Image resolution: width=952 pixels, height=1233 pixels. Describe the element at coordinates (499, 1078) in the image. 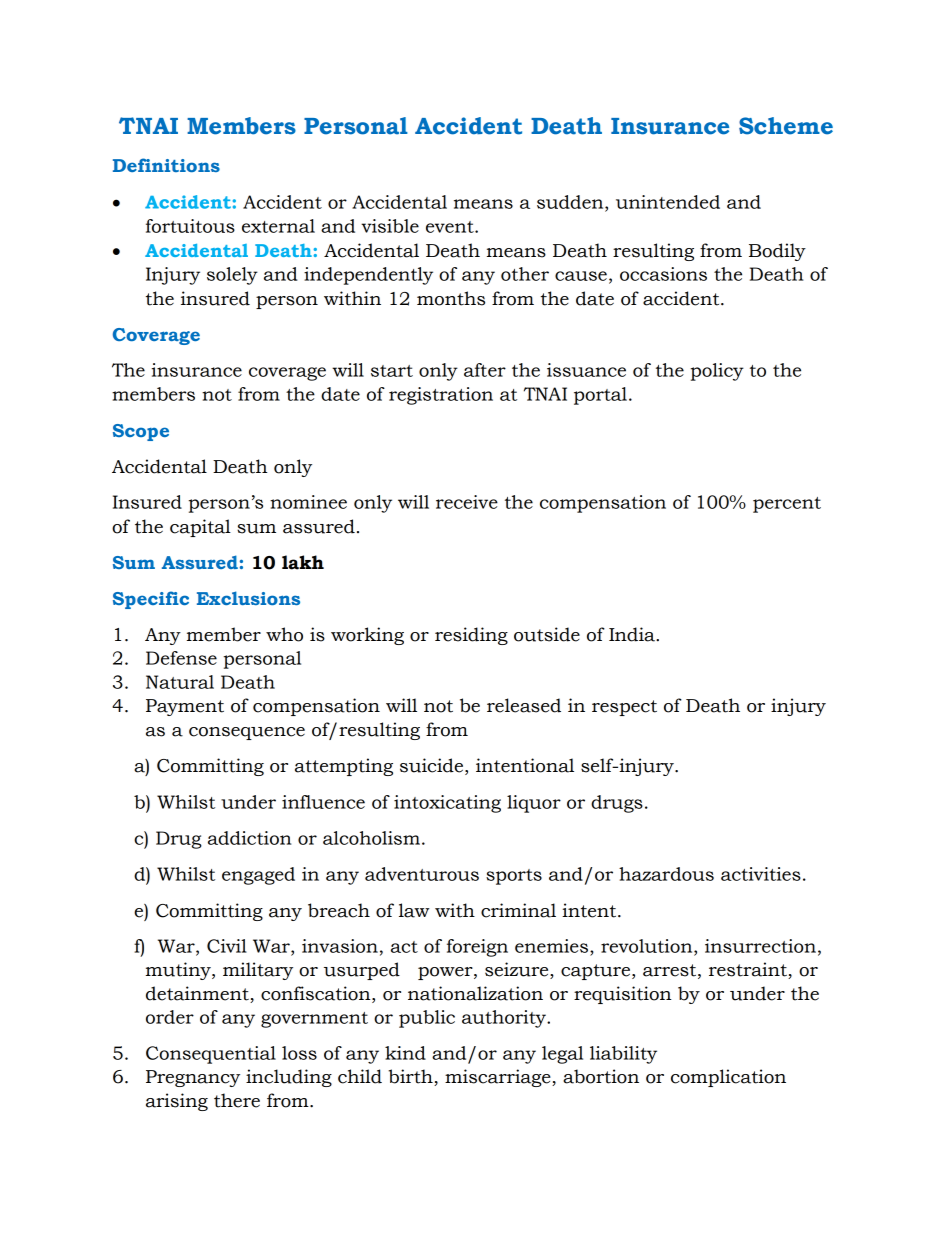

I see `miscarriage` at that location.
